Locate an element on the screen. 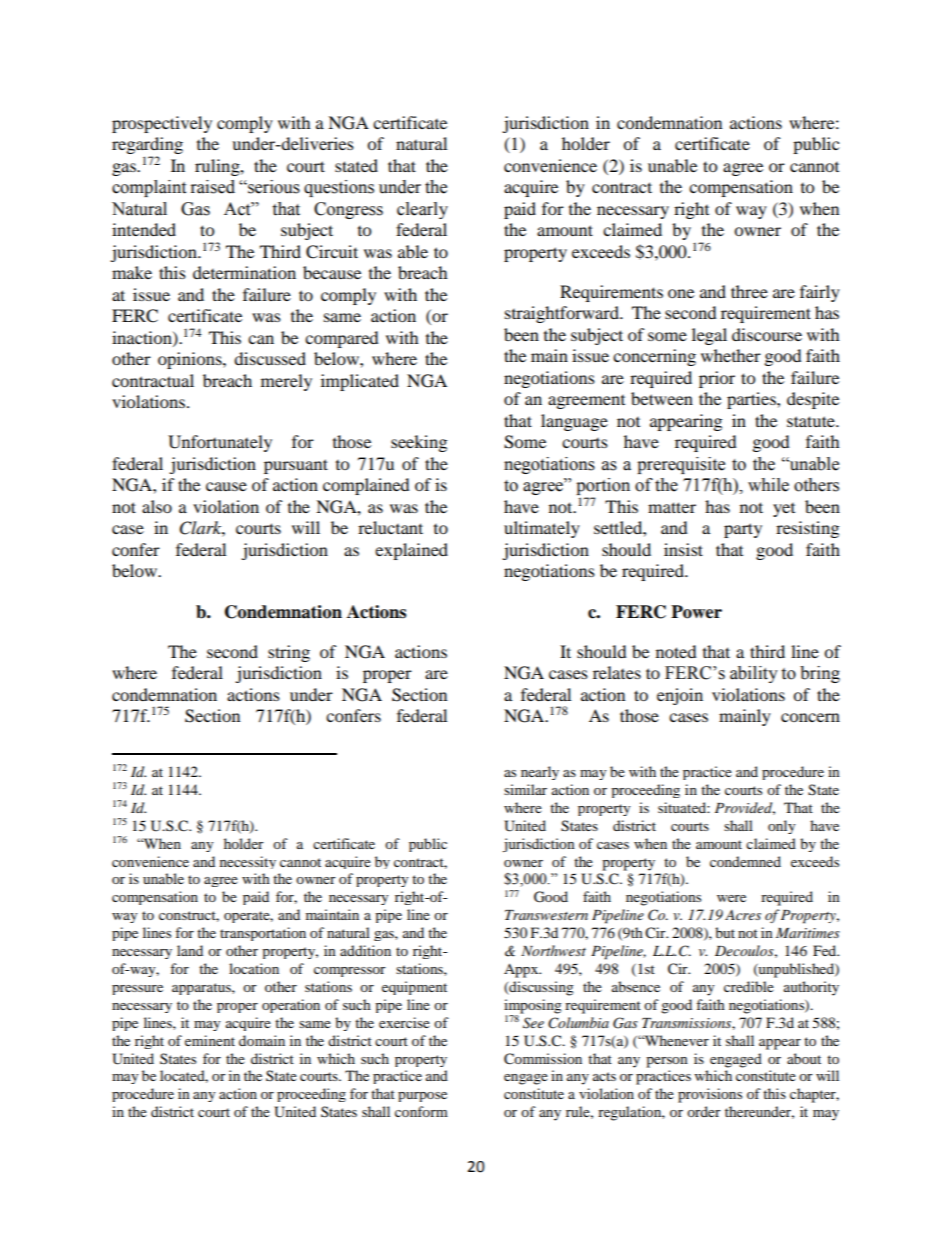 This screenshot has width=952, height=1233. explained is located at coordinates (411, 551).
